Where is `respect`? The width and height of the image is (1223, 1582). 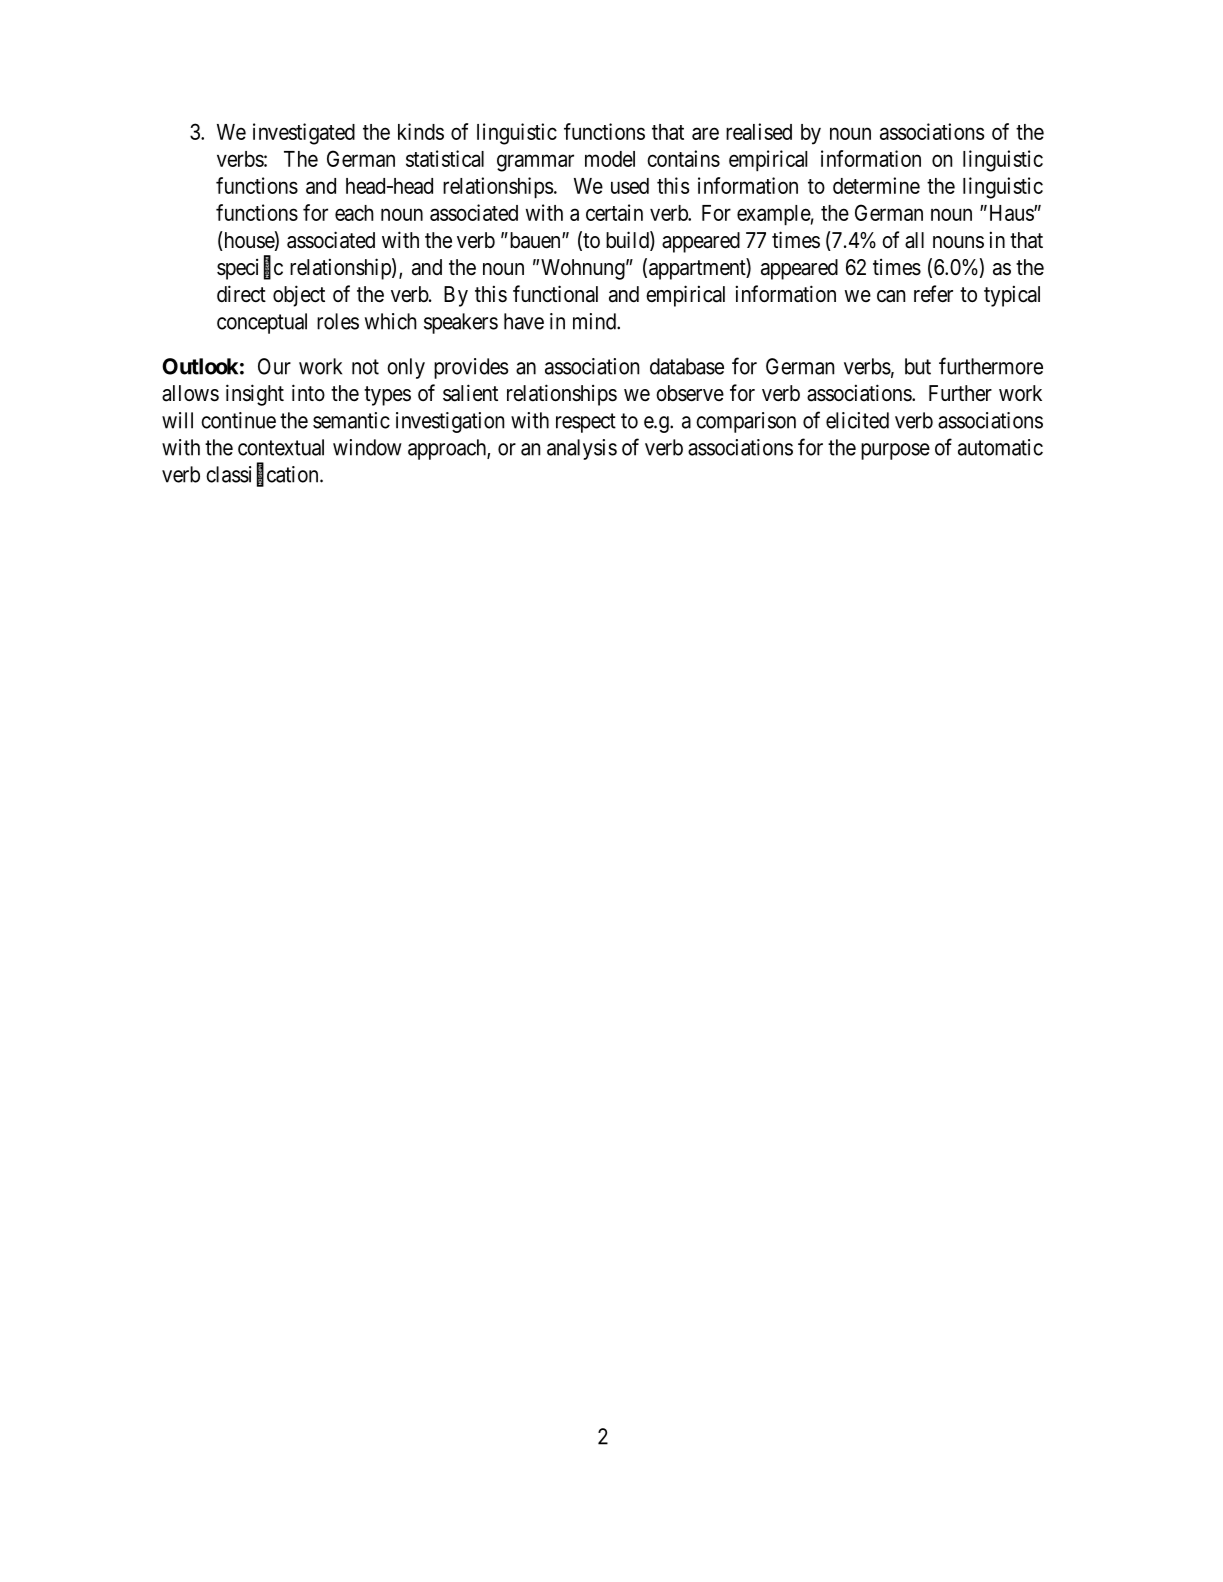
respect is located at coordinates (586, 423).
